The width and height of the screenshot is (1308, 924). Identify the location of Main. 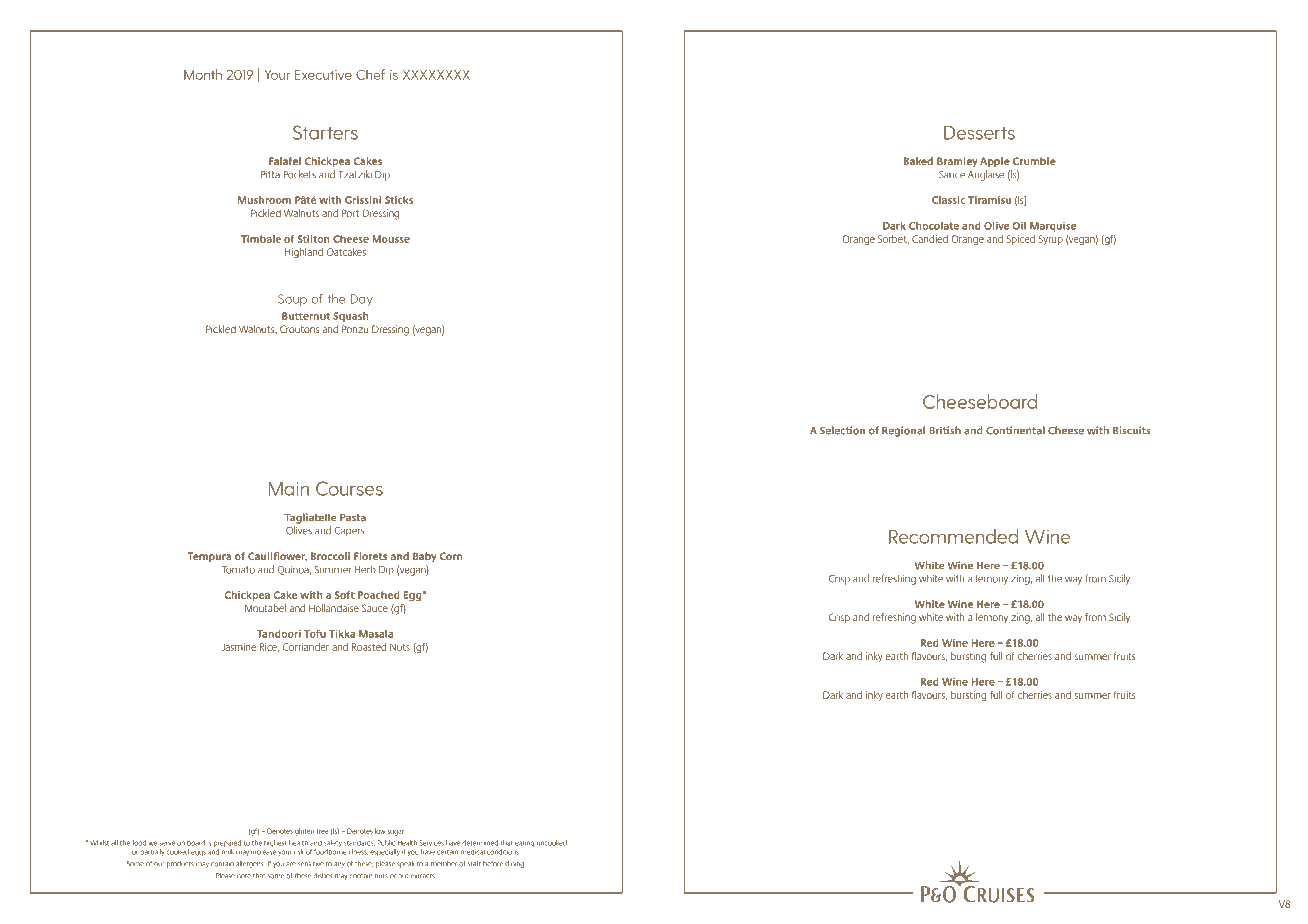
(289, 488).
